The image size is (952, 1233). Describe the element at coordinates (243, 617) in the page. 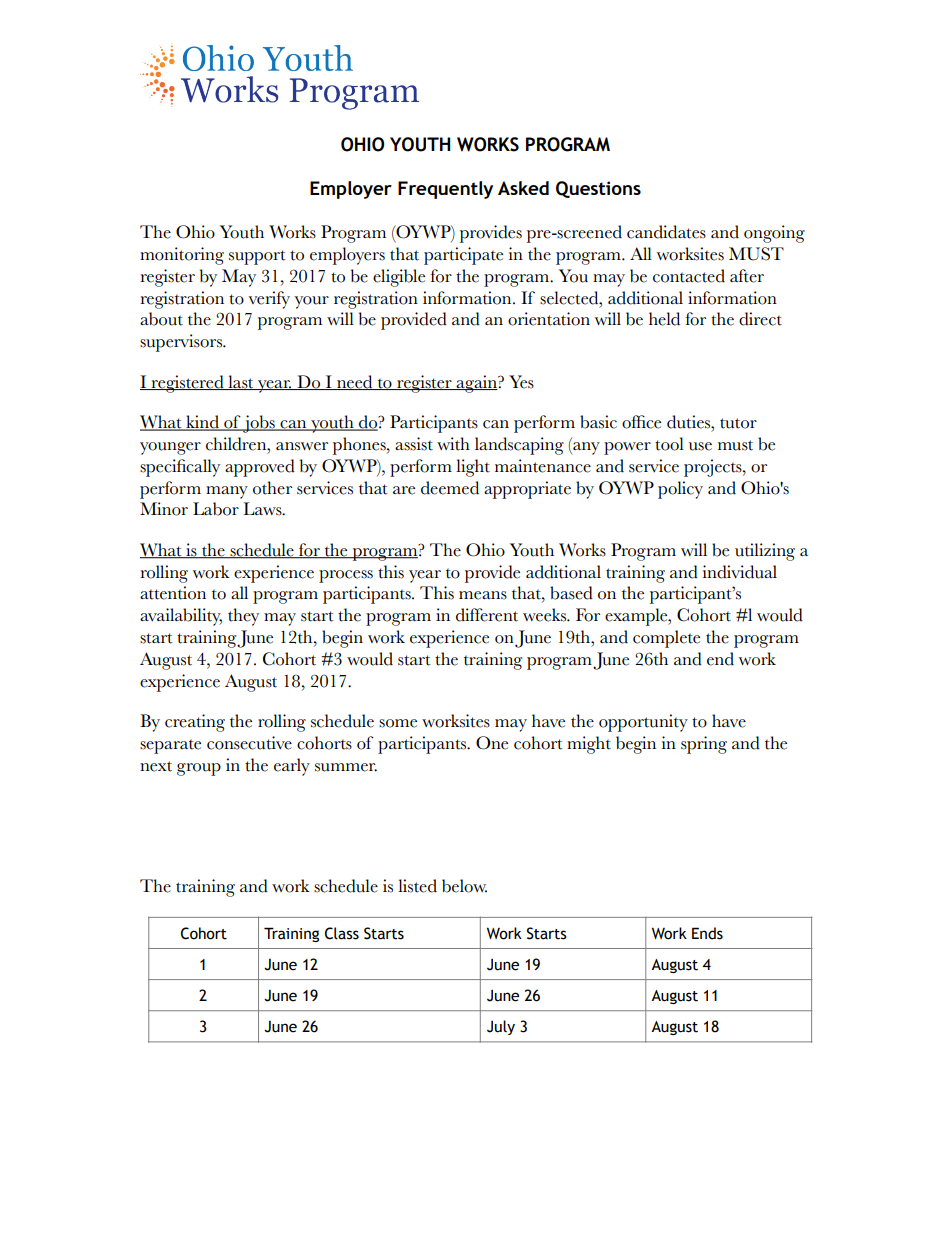

I see `they` at that location.
